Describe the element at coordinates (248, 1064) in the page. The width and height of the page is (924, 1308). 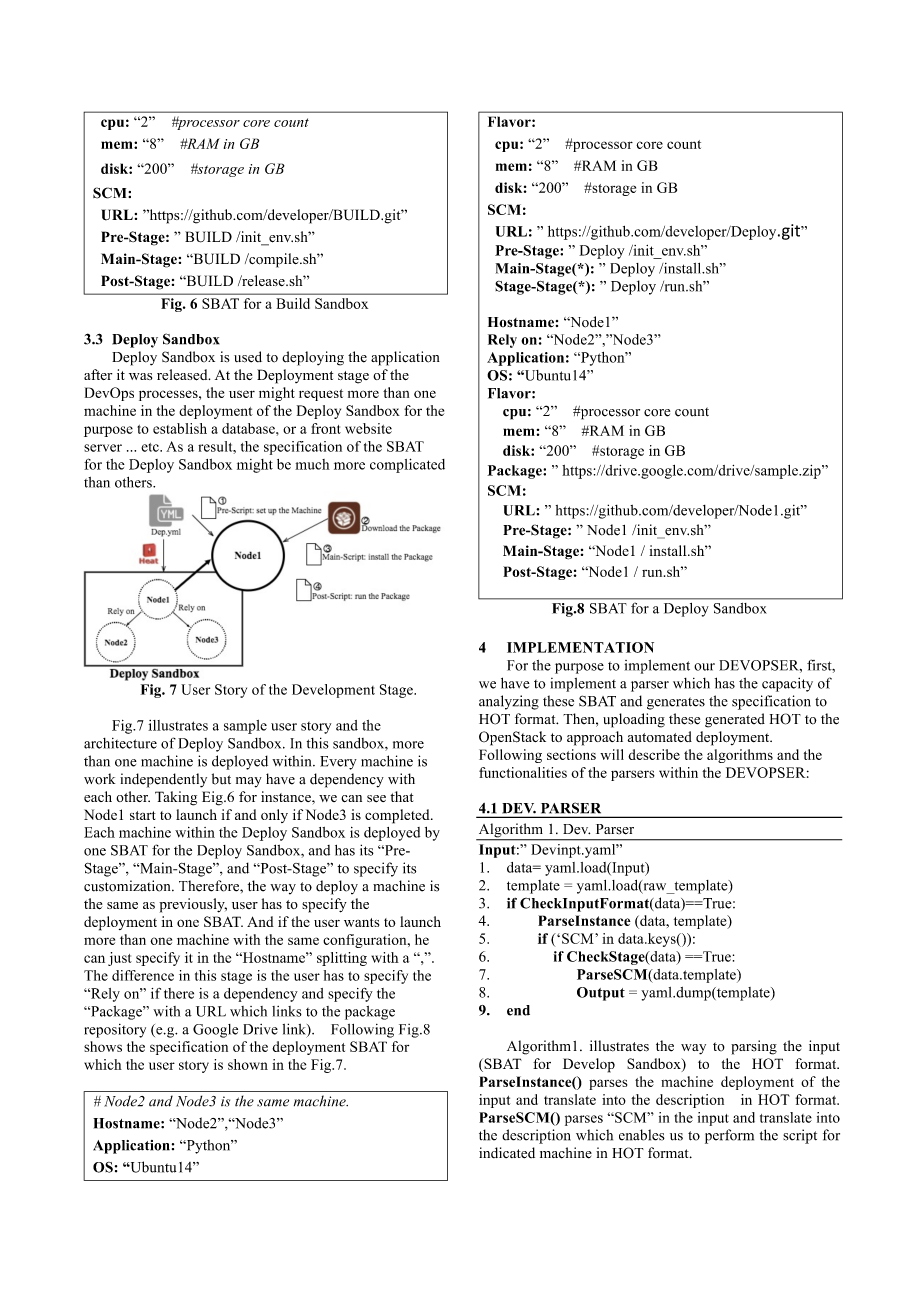
I see `shown` at that location.
